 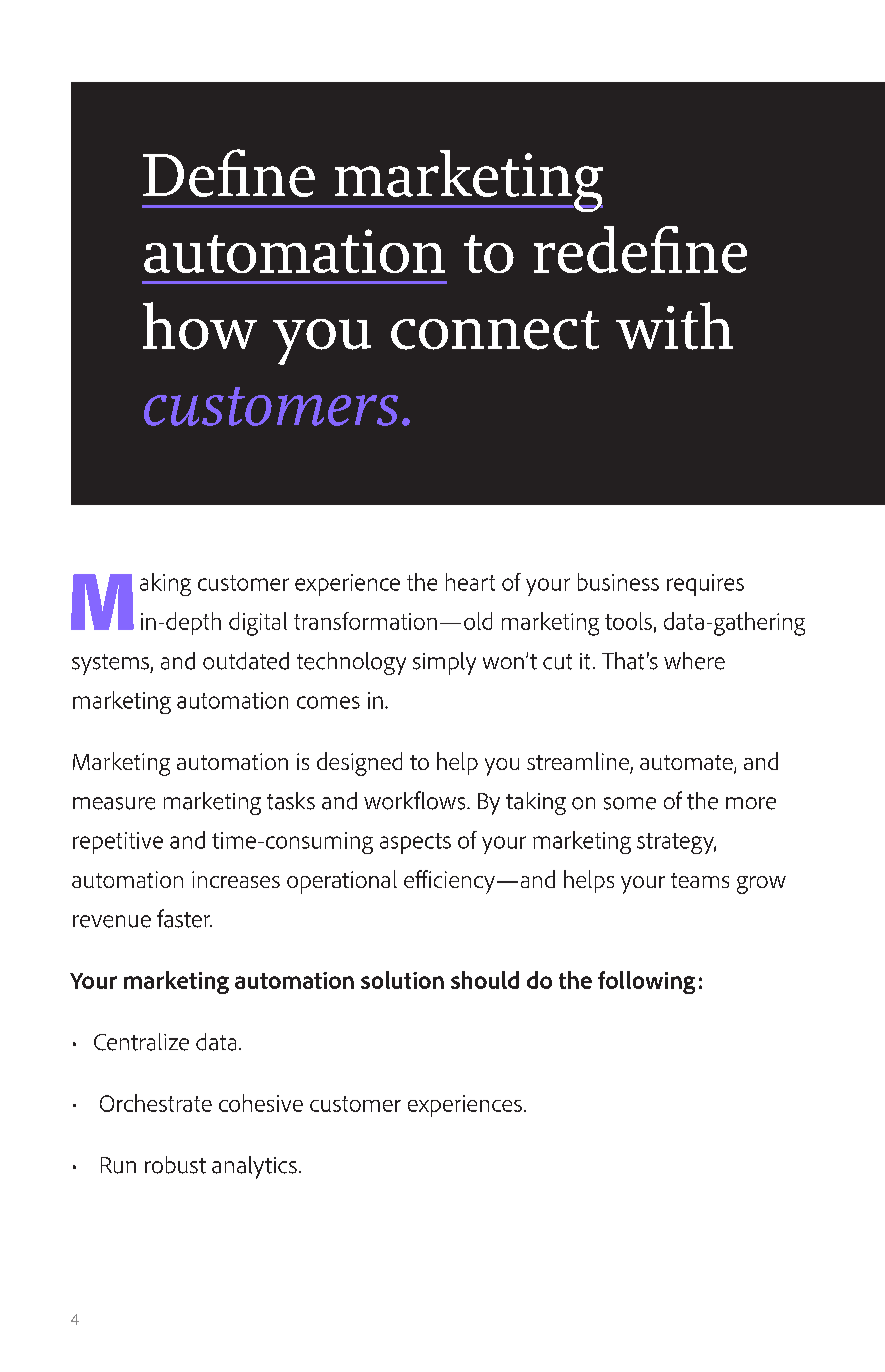 I want to click on robust, so click(x=175, y=1165).
